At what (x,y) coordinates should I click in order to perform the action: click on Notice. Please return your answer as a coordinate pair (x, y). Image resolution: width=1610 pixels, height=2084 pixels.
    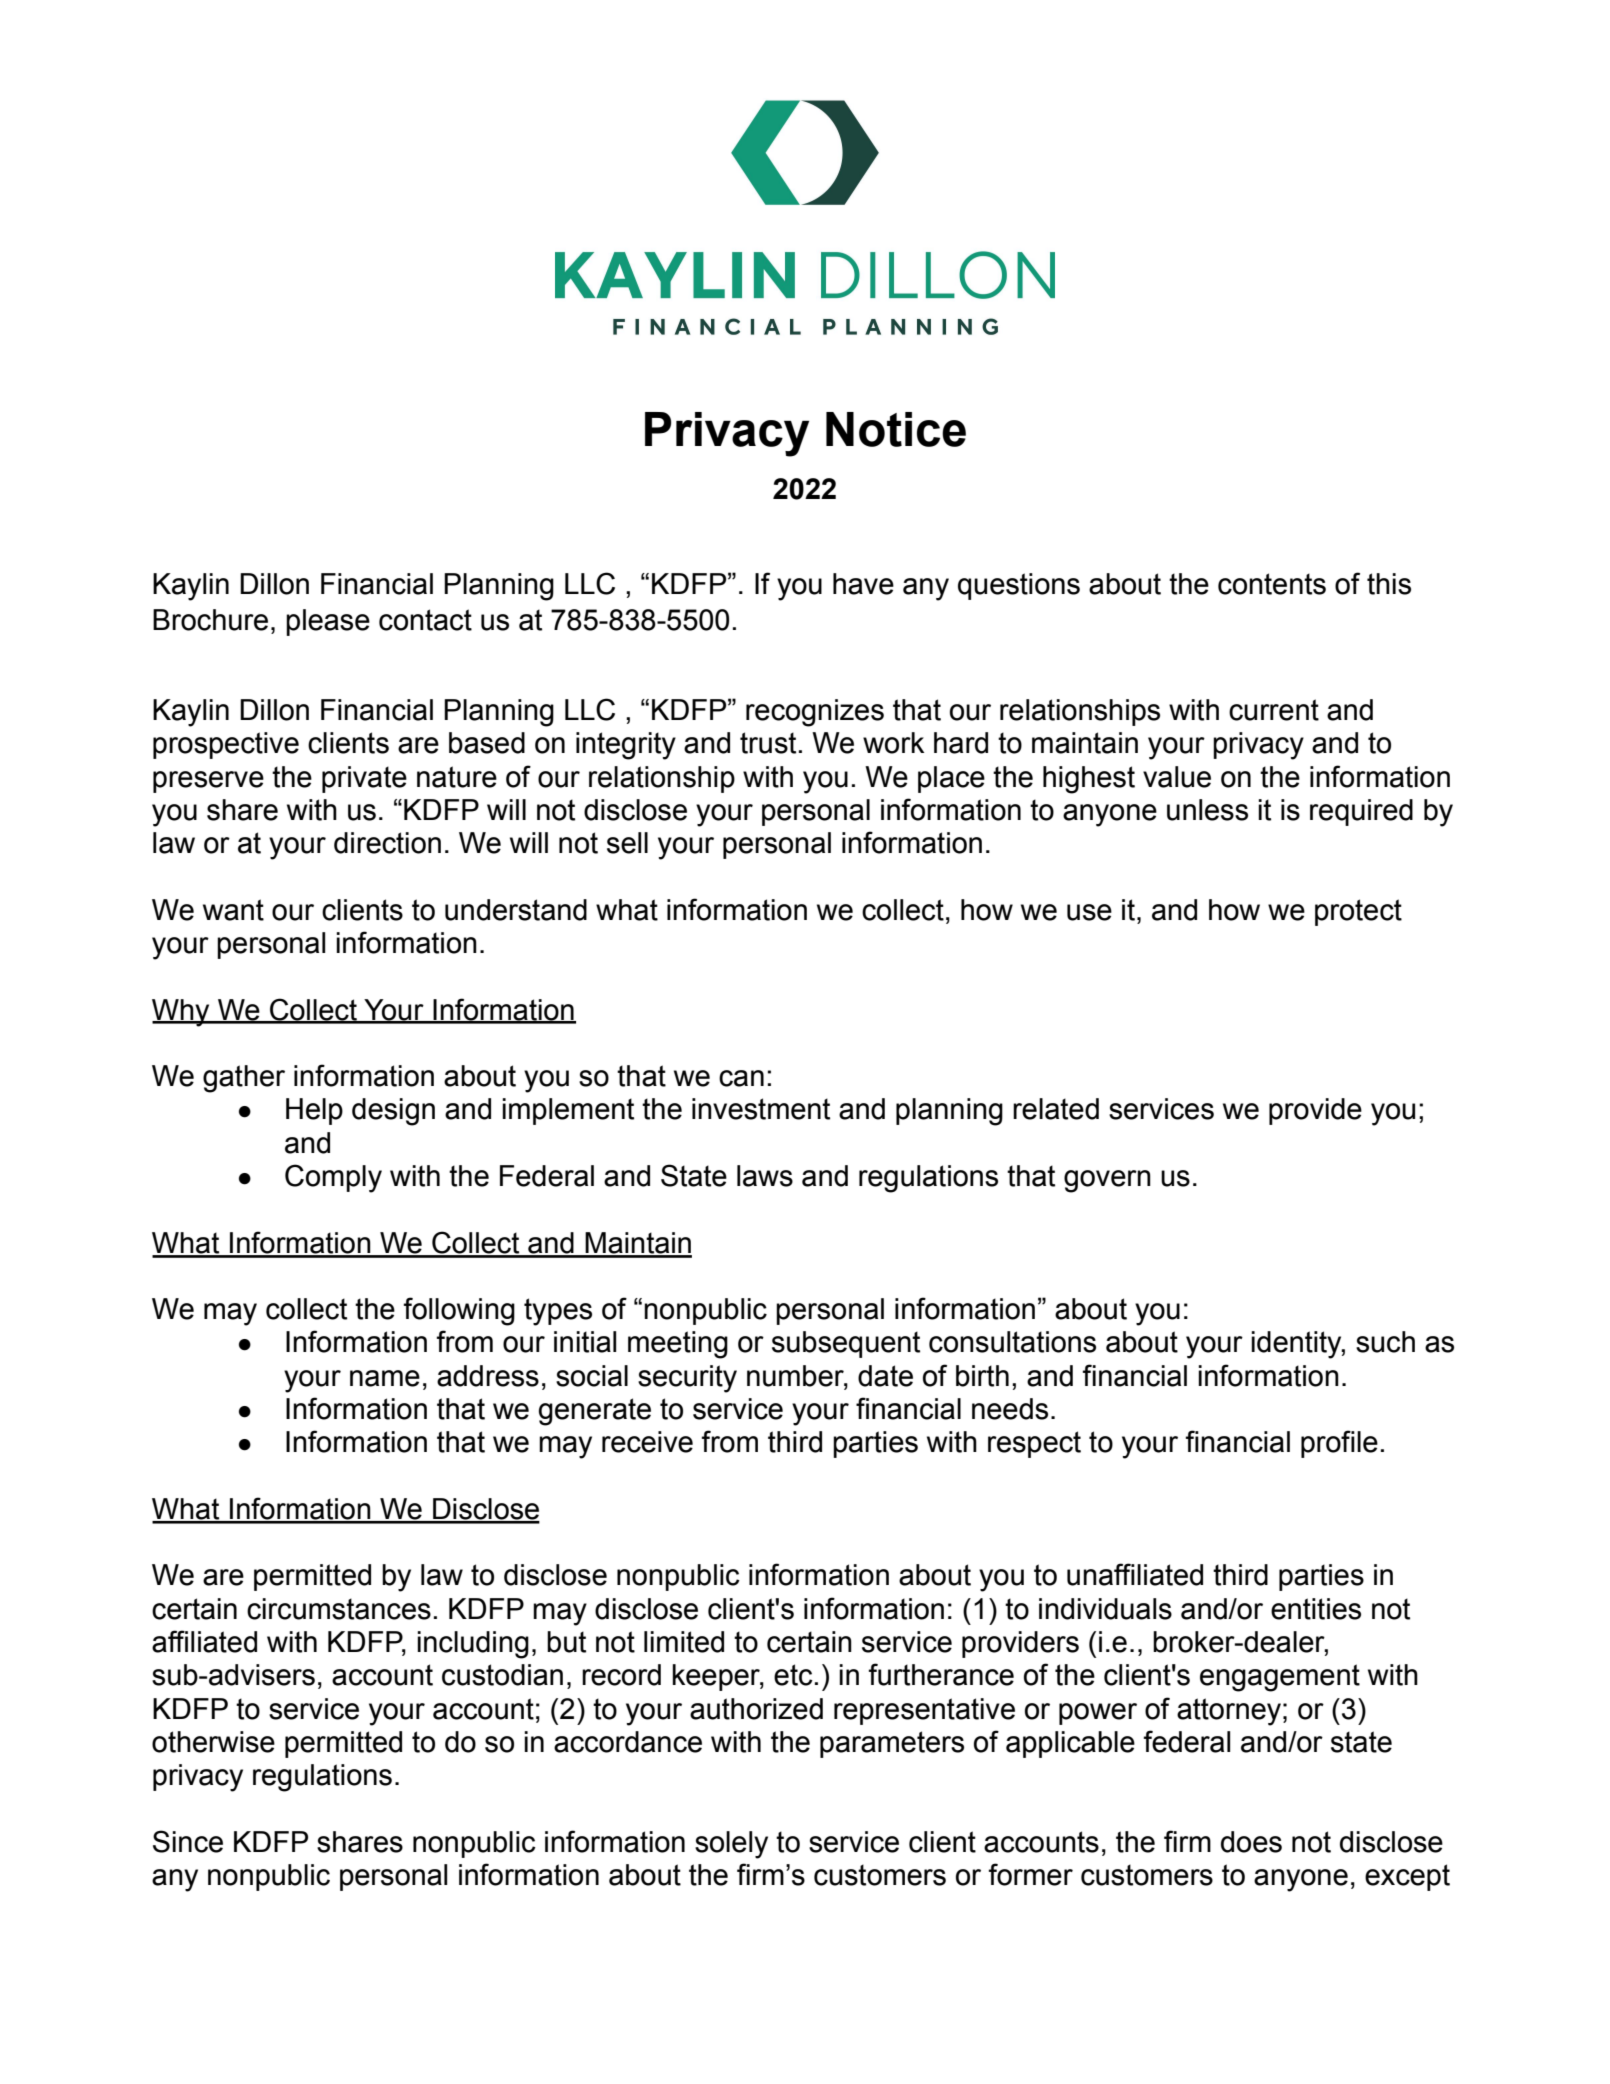
    Looking at the image, I should click on (896, 429).
